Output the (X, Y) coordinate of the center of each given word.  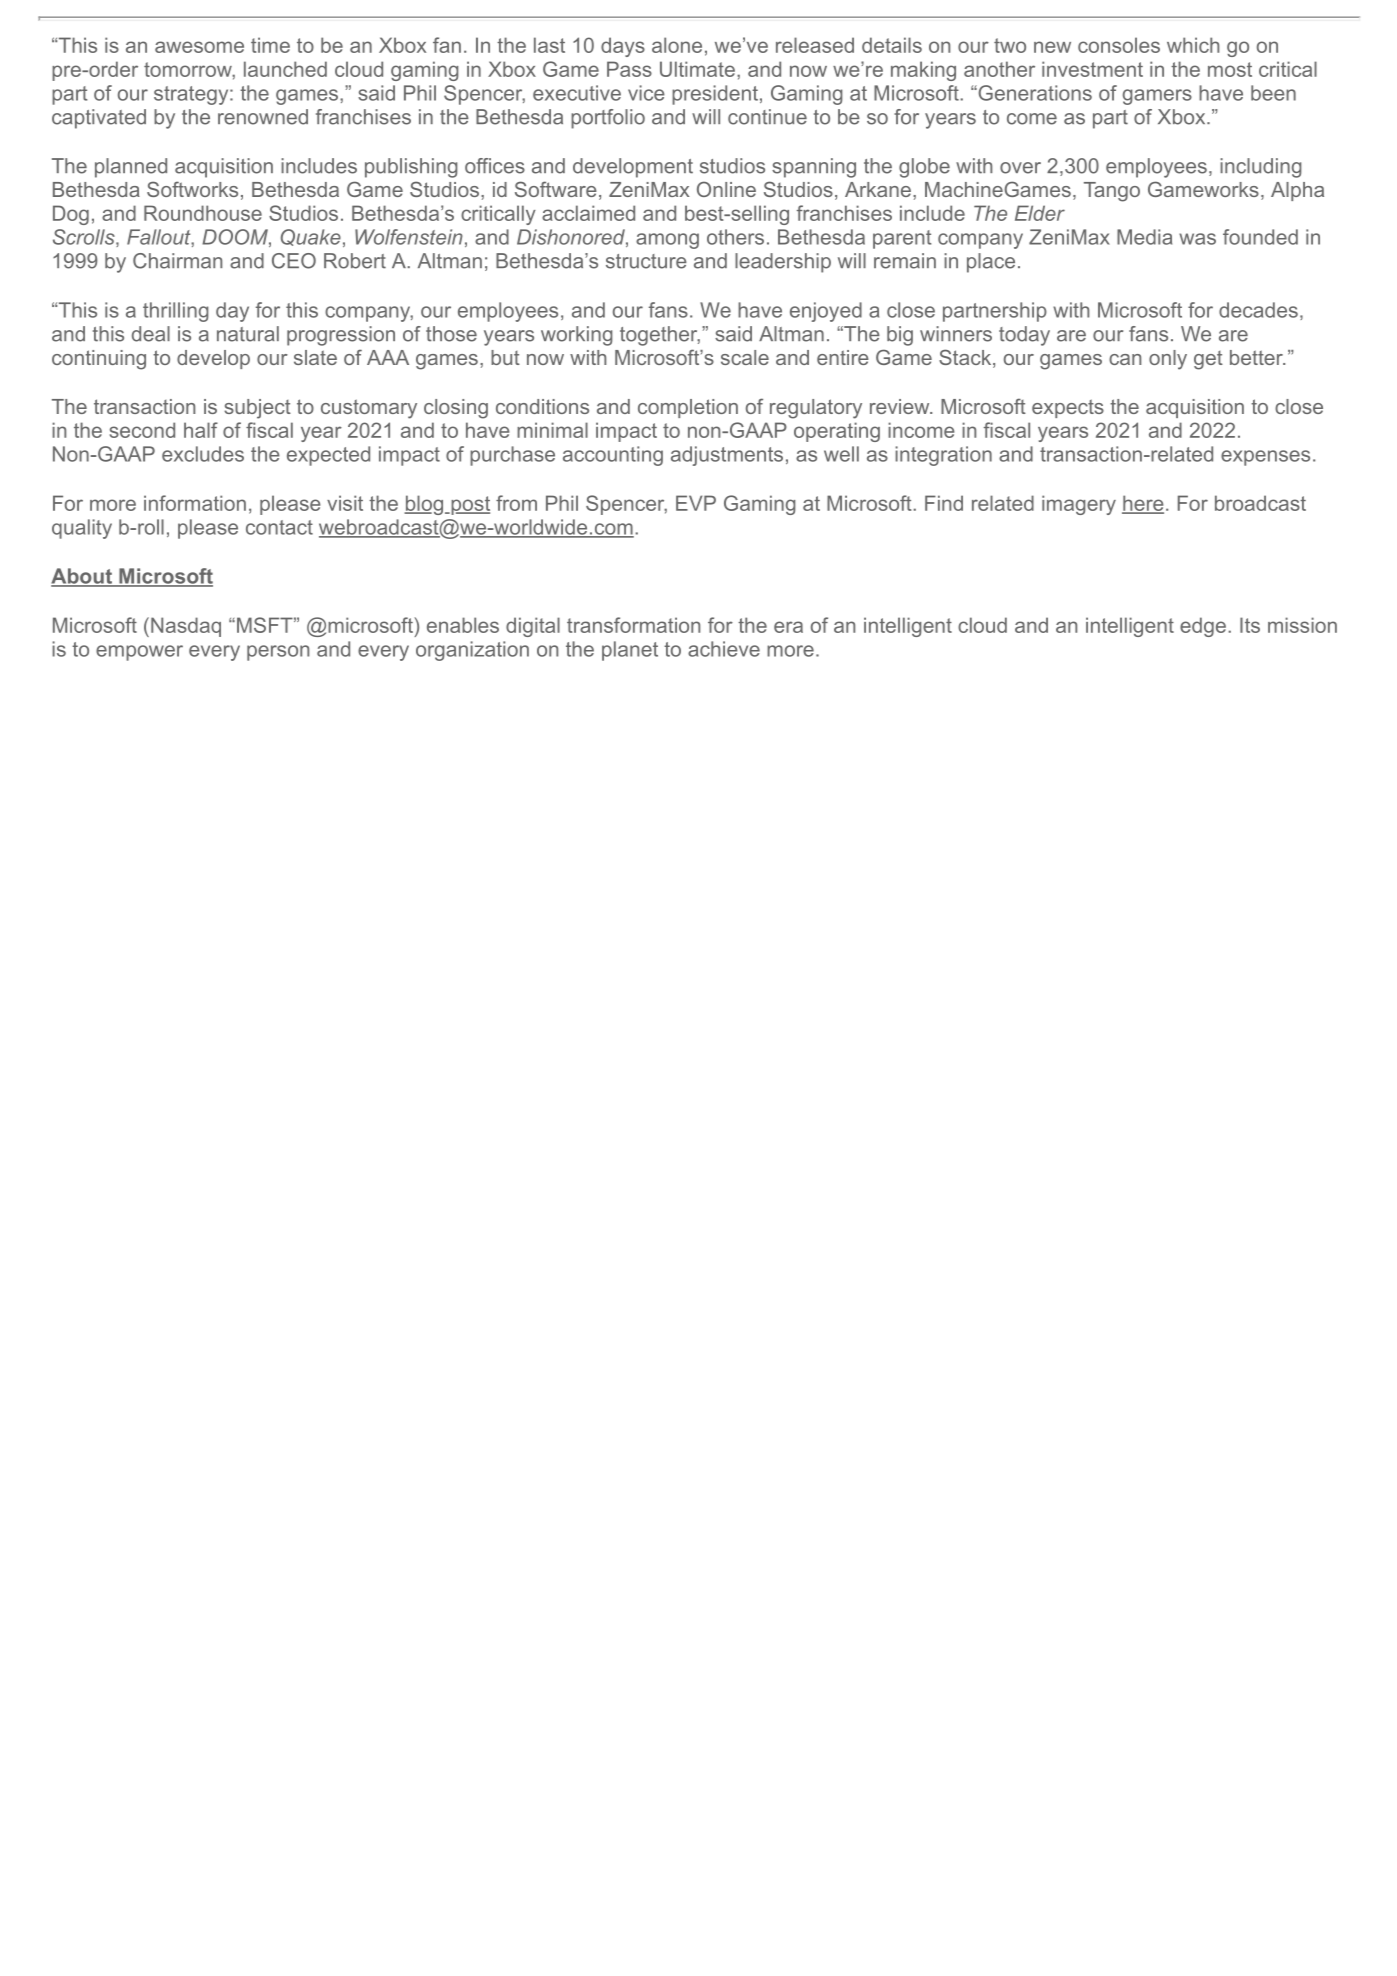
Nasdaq (186, 627)
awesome (199, 47)
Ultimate (697, 69)
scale (745, 357)
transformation (633, 625)
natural (248, 334)
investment (1092, 69)
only (1168, 360)
